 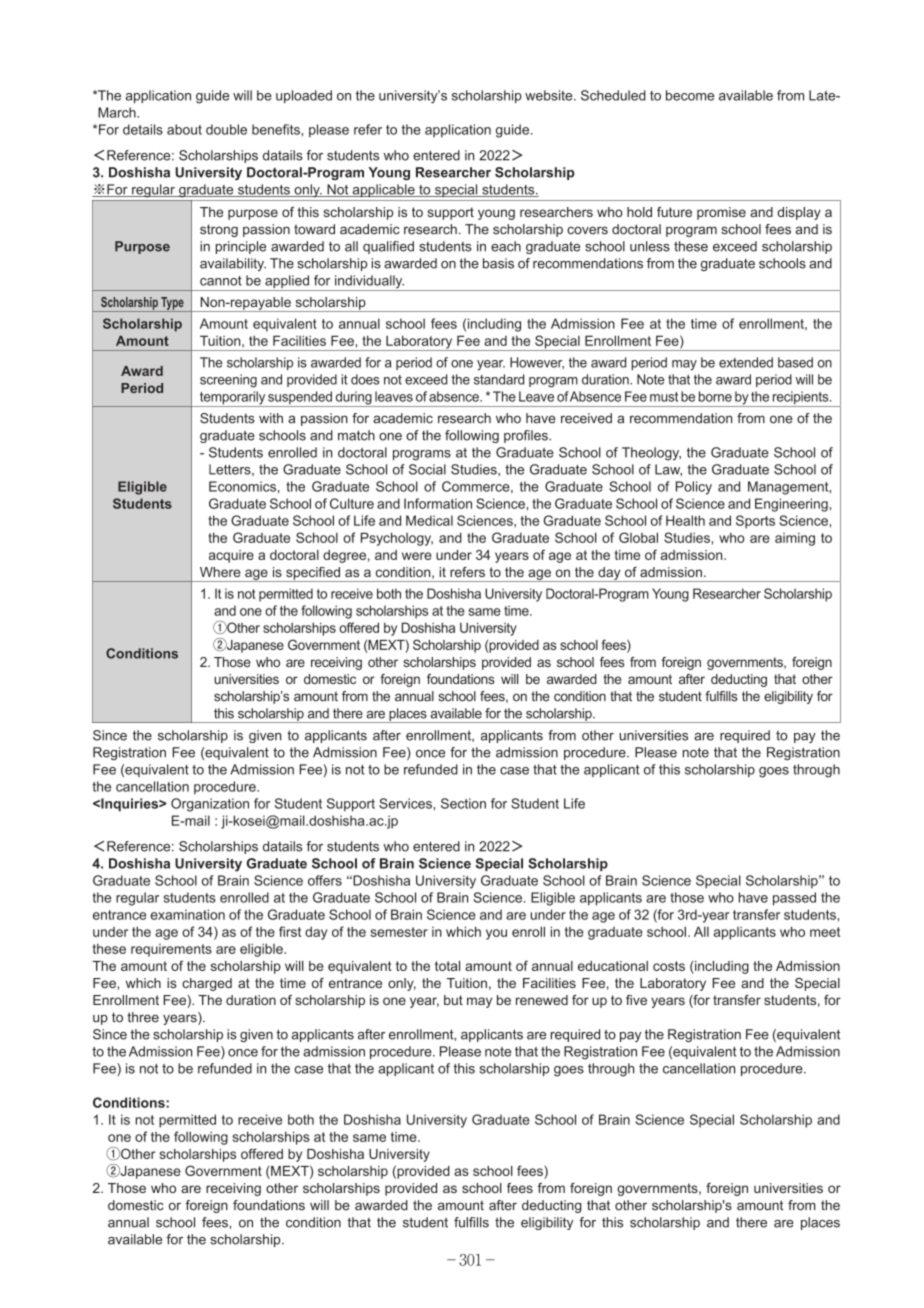 I want to click on double, so click(x=226, y=129).
